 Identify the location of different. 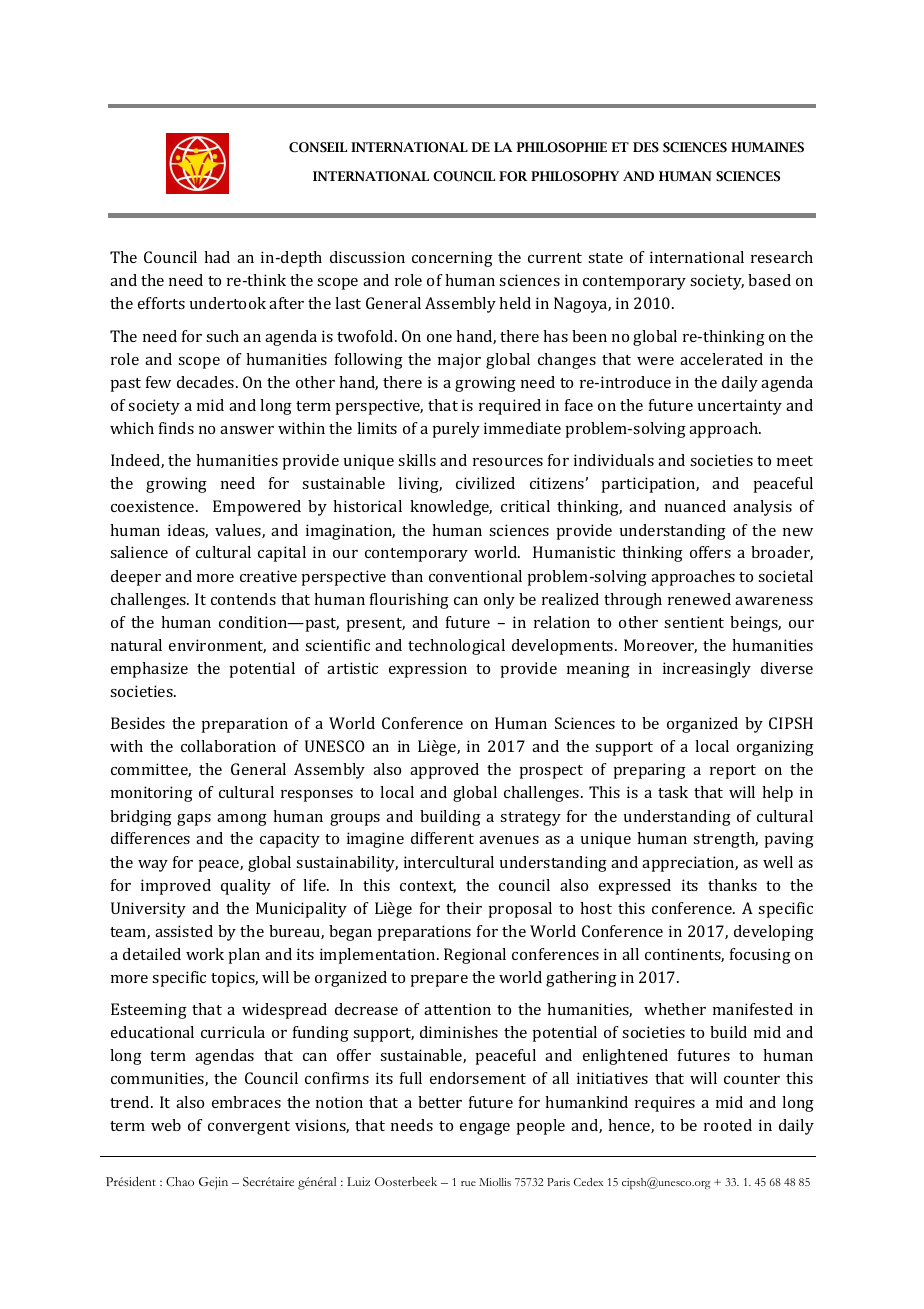
(442, 838).
